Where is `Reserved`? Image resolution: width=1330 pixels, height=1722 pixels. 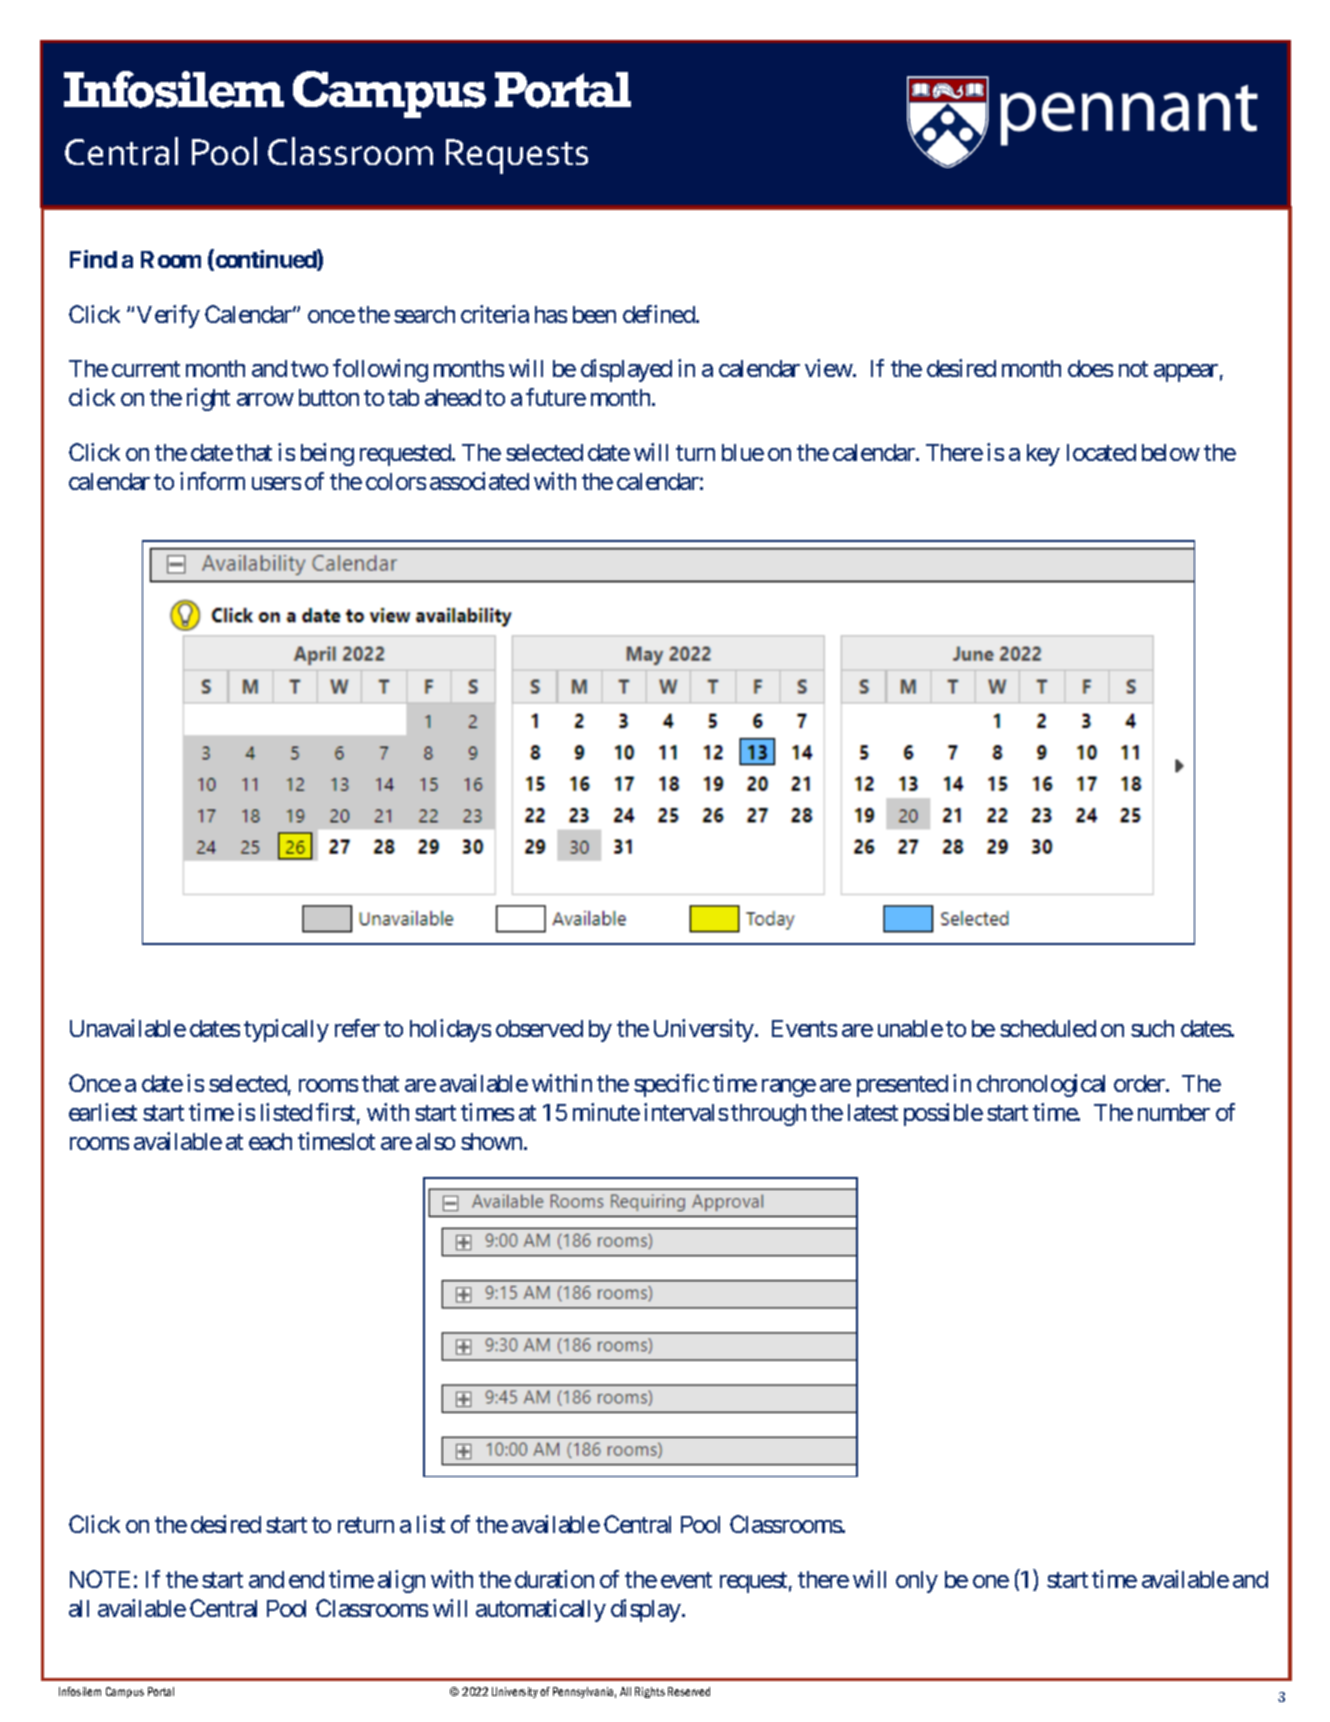
Reserved is located at coordinates (689, 1691).
